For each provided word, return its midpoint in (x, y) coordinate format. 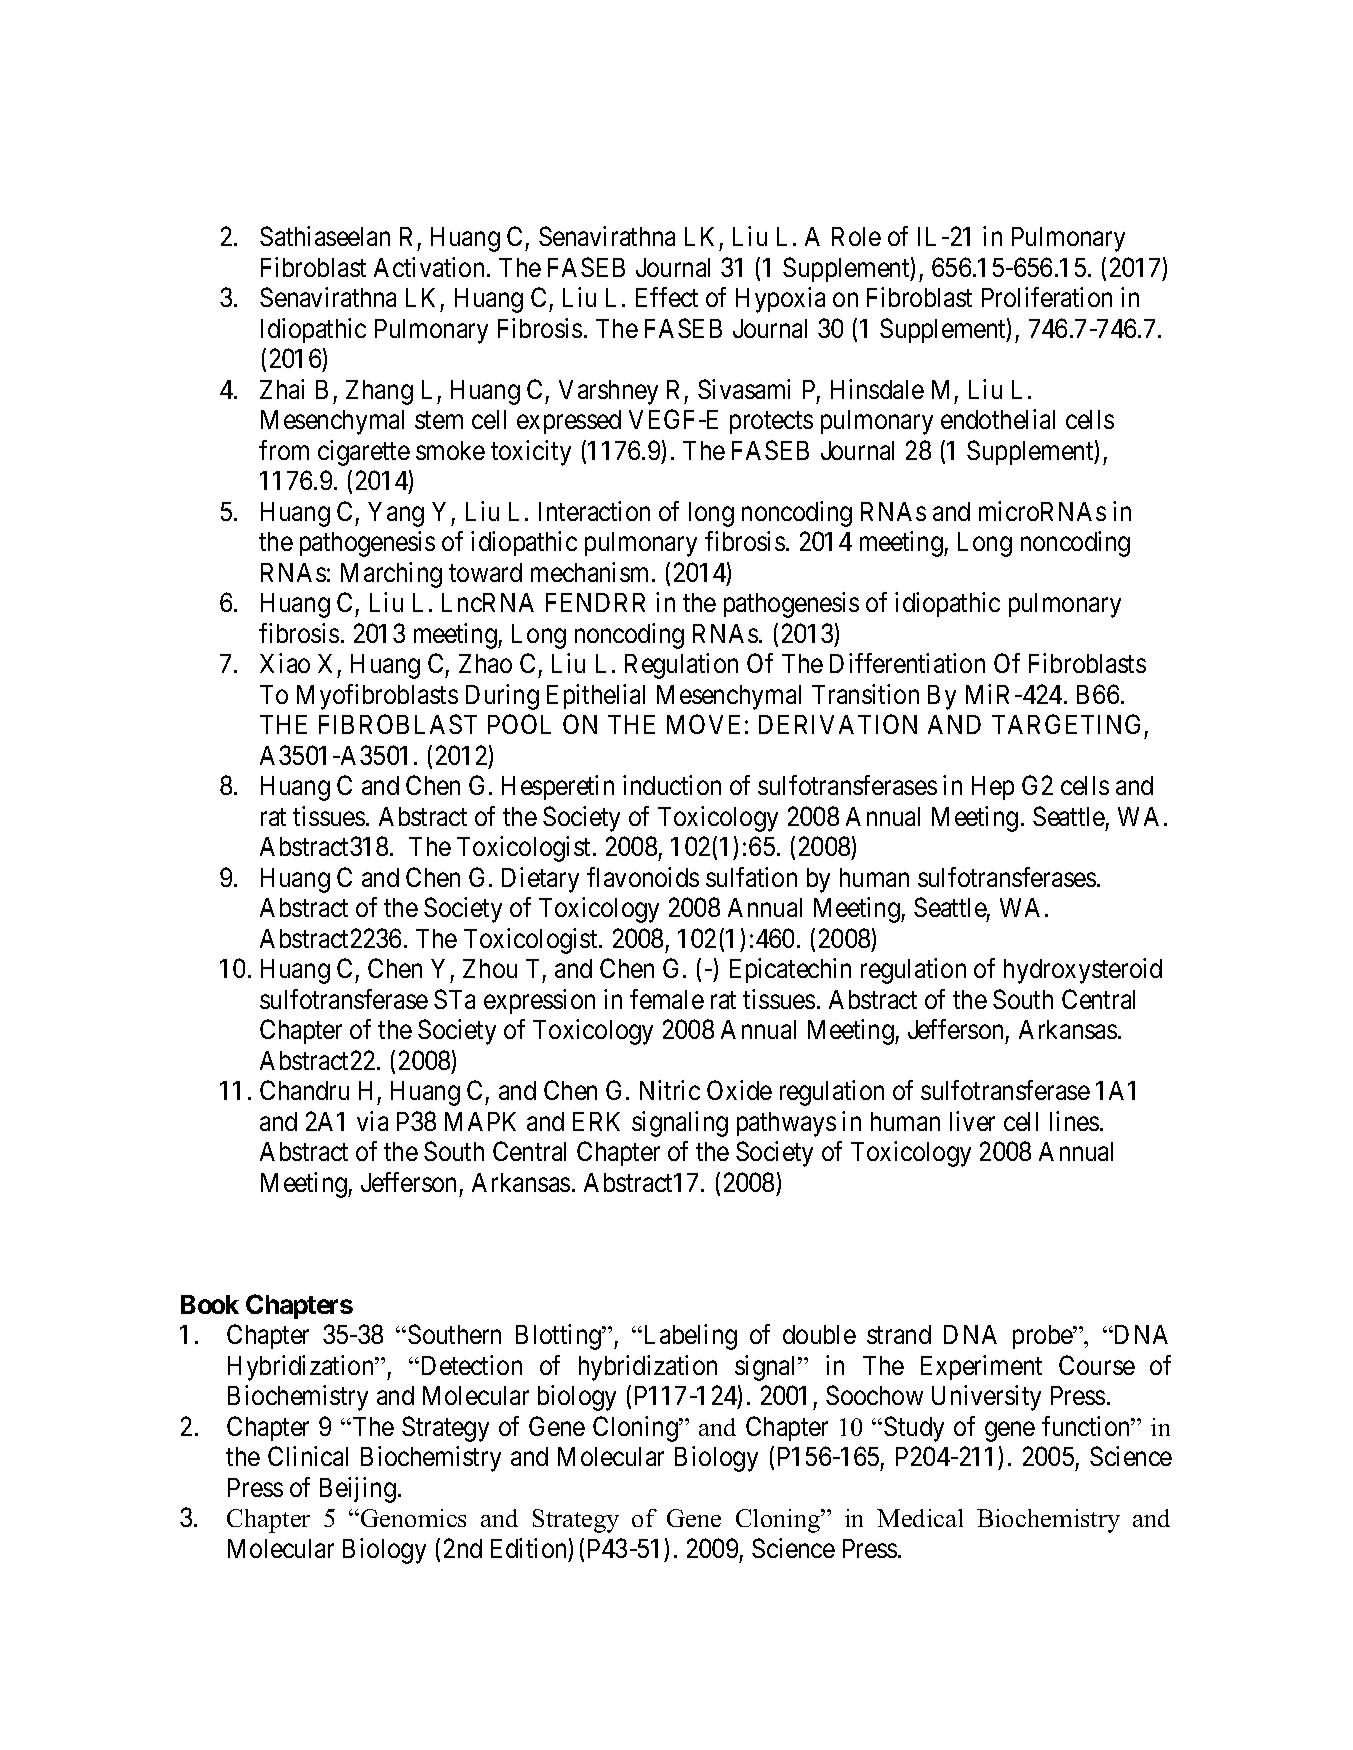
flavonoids (643, 877)
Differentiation (907, 663)
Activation (431, 267)
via (372, 1121)
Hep (993, 788)
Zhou (490, 968)
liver (972, 1121)
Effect (667, 297)
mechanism (592, 572)
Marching (391, 575)
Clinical (308, 1456)
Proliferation (1047, 297)
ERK (596, 1121)
